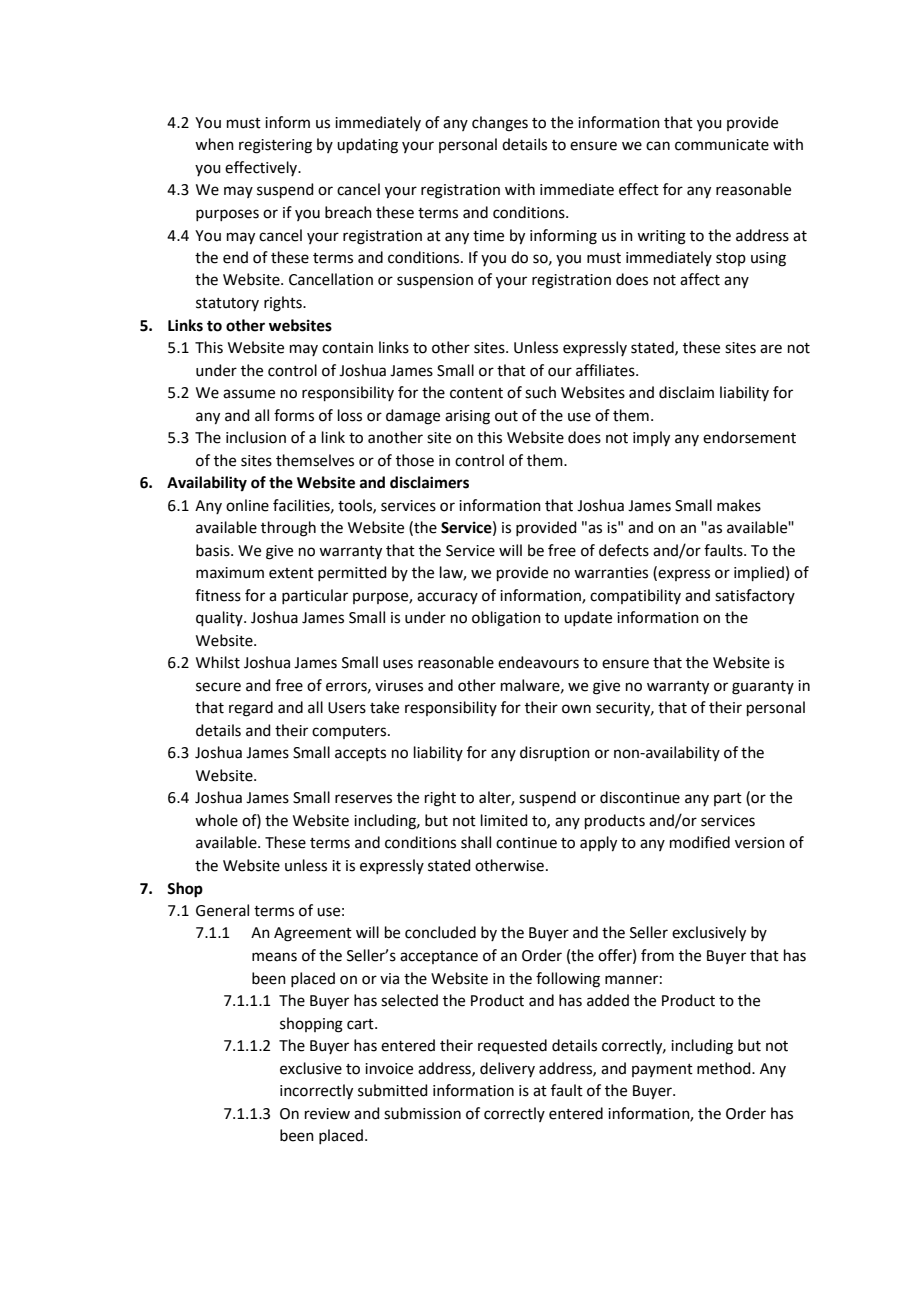  What do you see at coordinates (327, 1114) in the image?
I see `review` at bounding box center [327, 1114].
